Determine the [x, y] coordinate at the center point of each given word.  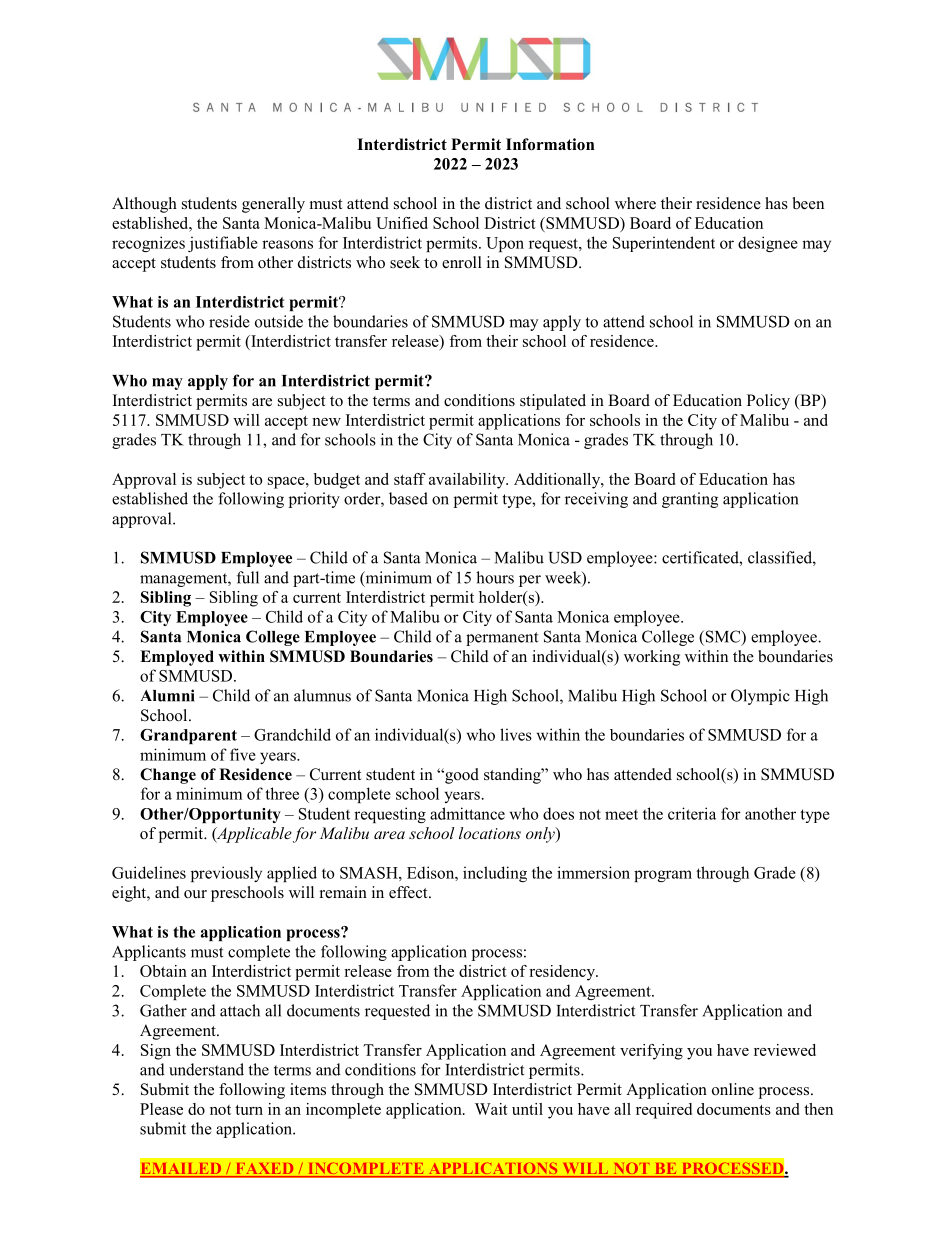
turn [249, 1110]
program [663, 876]
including [495, 874]
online [733, 1089]
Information [550, 144]
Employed [177, 658]
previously [226, 874]
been [808, 203]
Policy [768, 402]
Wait [491, 1109]
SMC [723, 637]
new [326, 422]
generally [273, 205]
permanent [502, 639]
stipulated [553, 402]
